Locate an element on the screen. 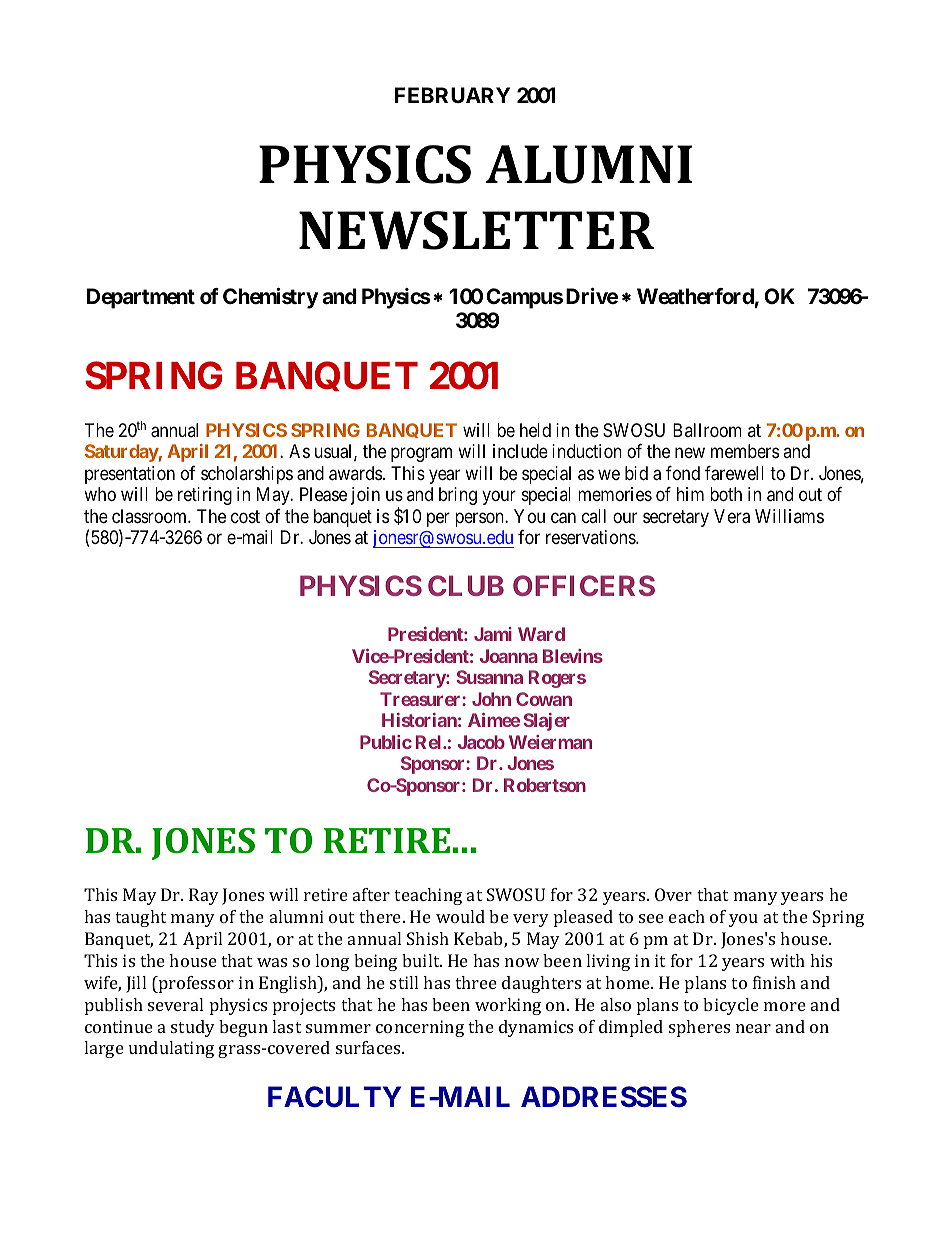 Image resolution: width=952 pixels, height=1233 pixels. FEBRUARY is located at coordinates (452, 95).
